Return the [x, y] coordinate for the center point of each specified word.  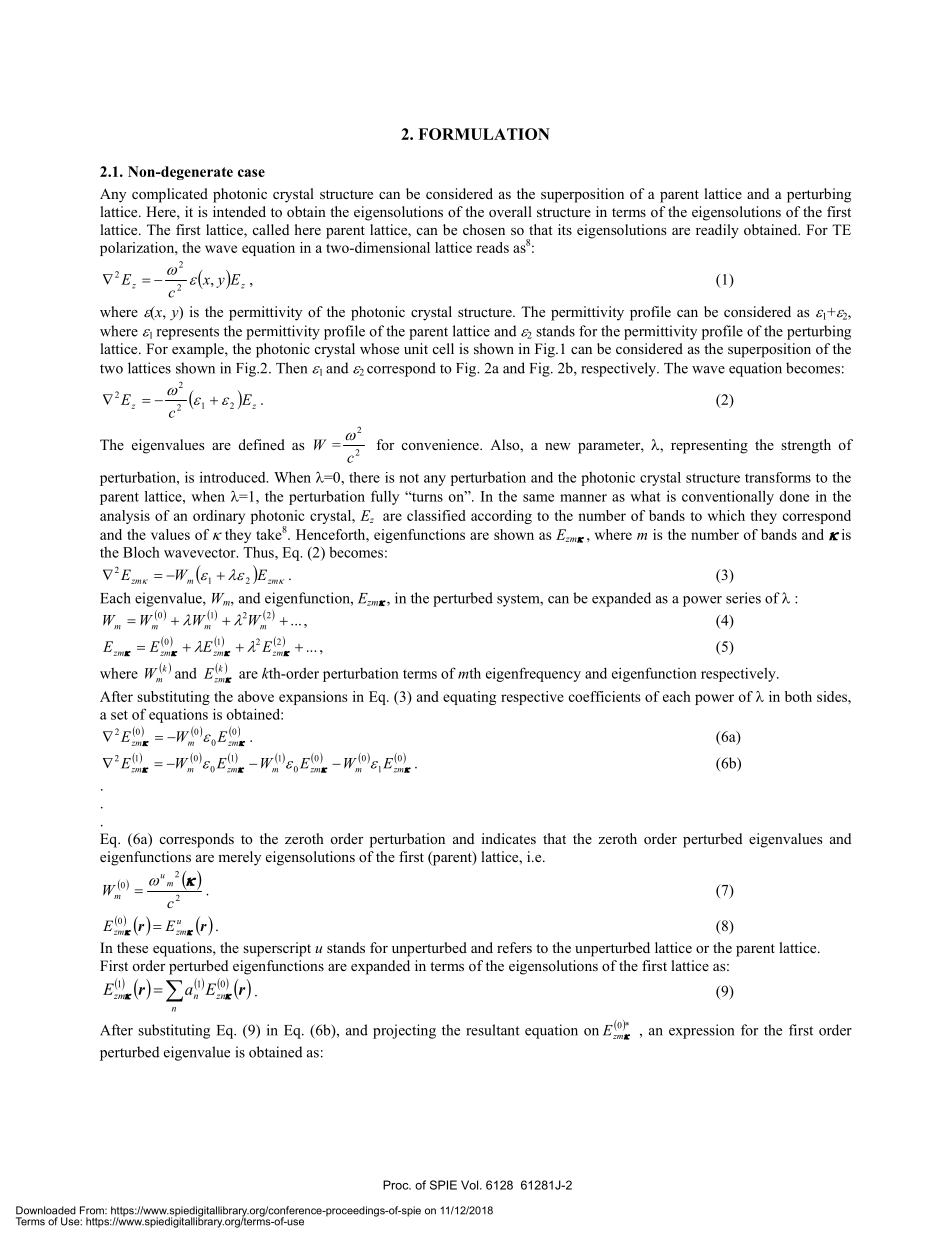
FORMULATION [484, 134]
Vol [471, 1185]
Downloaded [46, 1210]
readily [717, 231]
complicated [170, 195]
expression [701, 1031]
